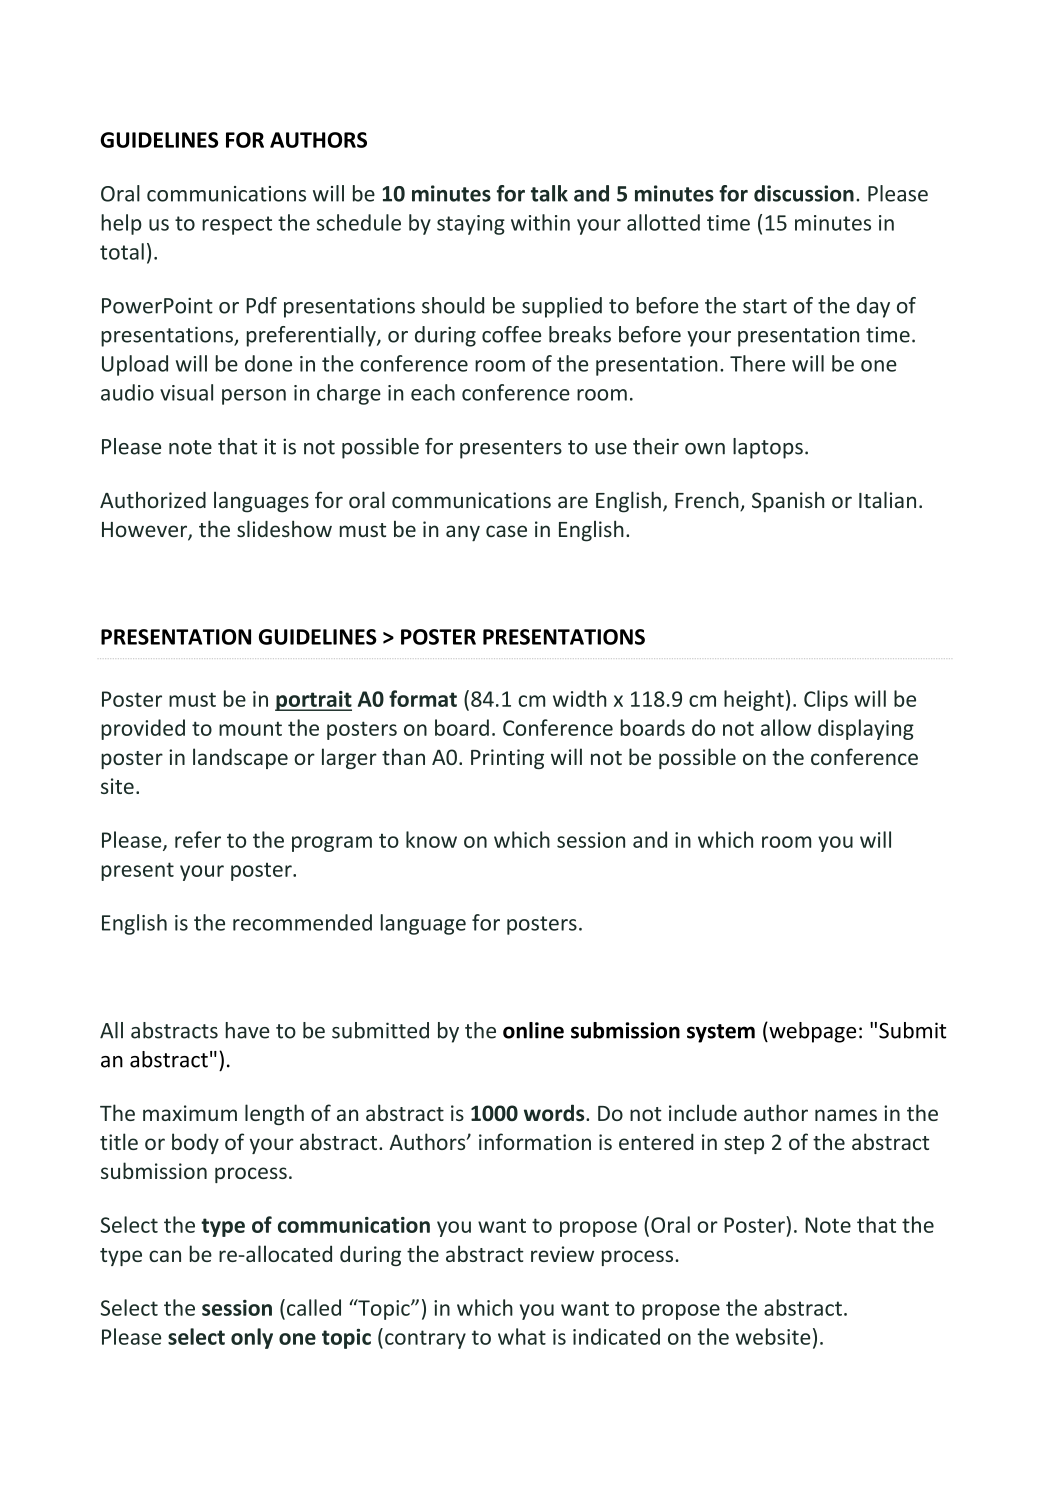  Describe the element at coordinates (786, 727) in the screenshot. I see `allow` at that location.
